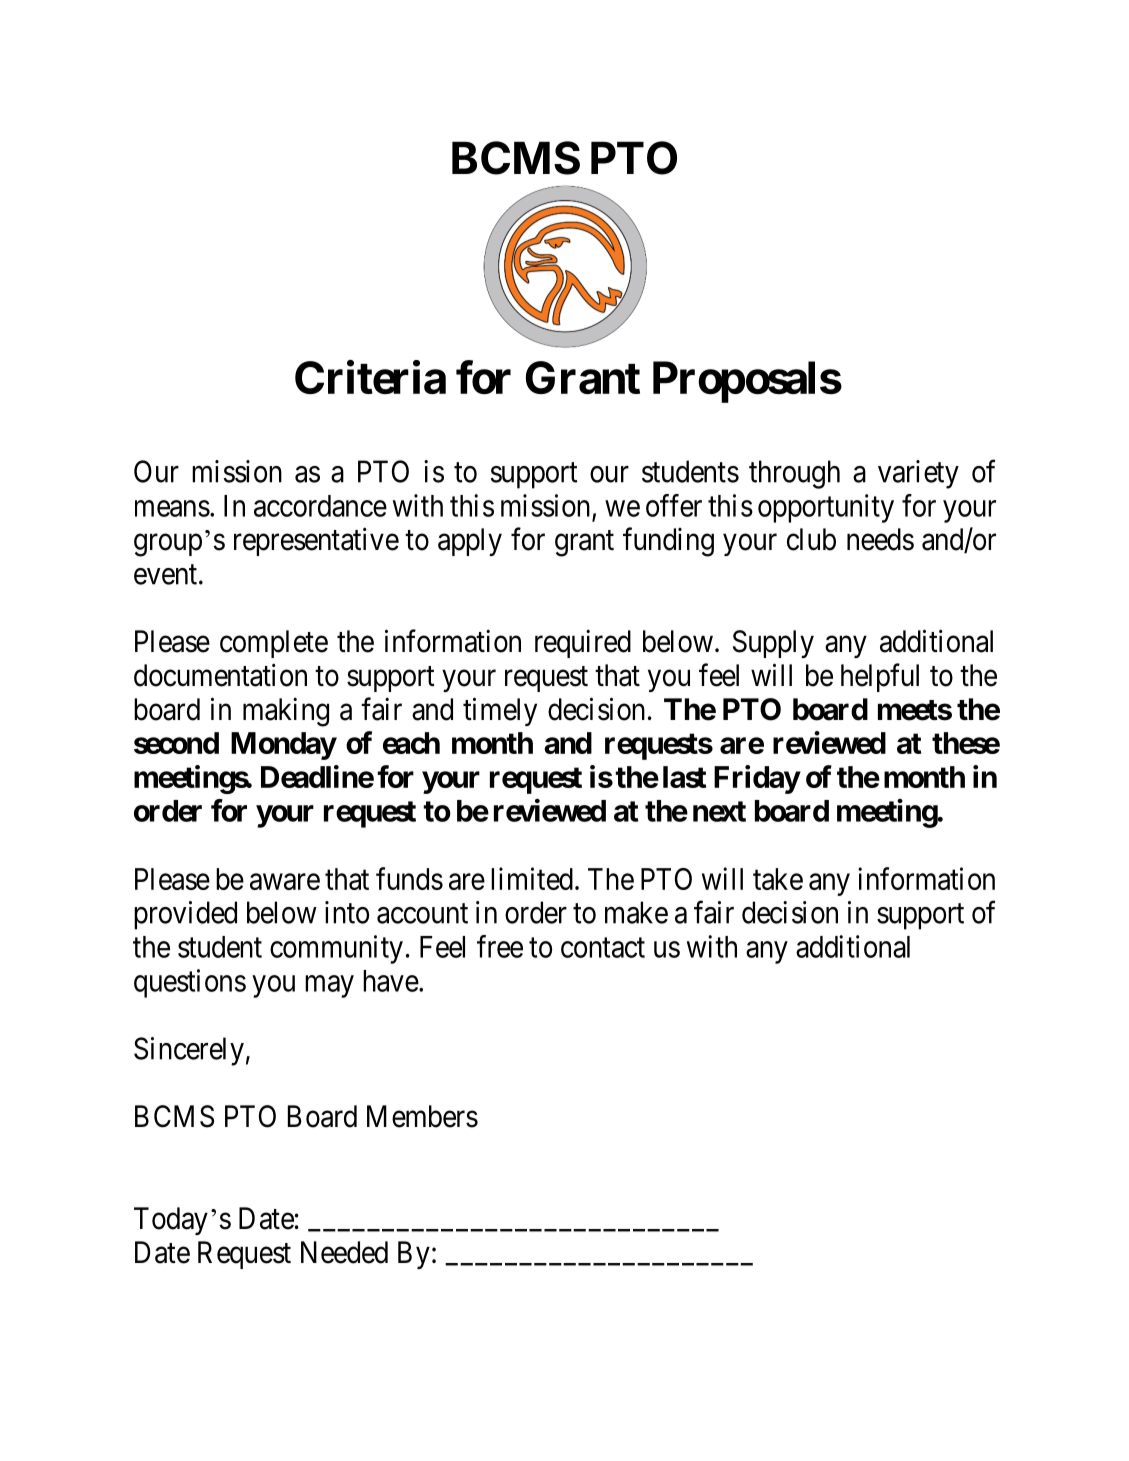 The image size is (1129, 1461). I want to click on through, so click(794, 474).
